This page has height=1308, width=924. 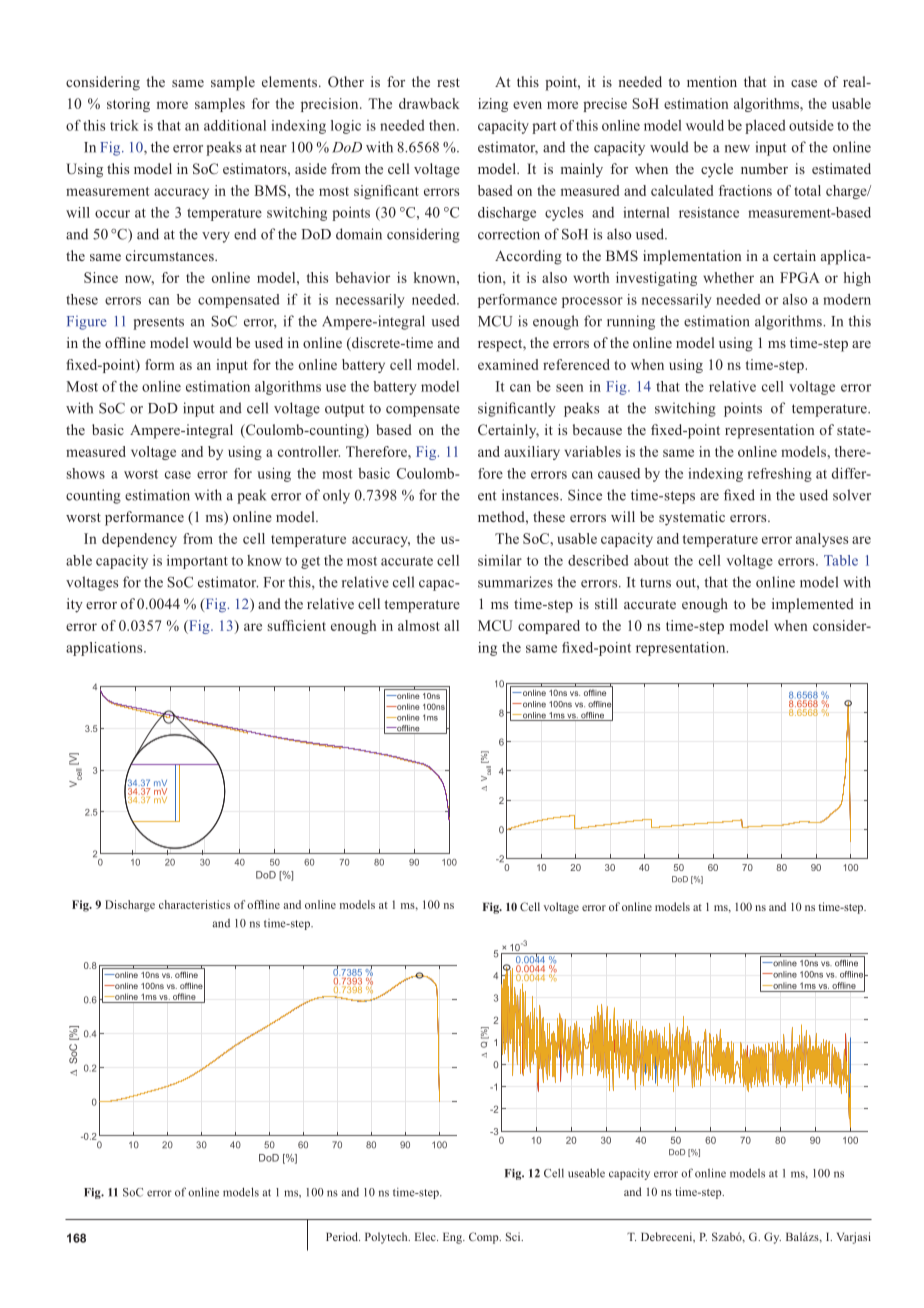 What do you see at coordinates (296, 625) in the page?
I see `sufficient` at bounding box center [296, 625].
